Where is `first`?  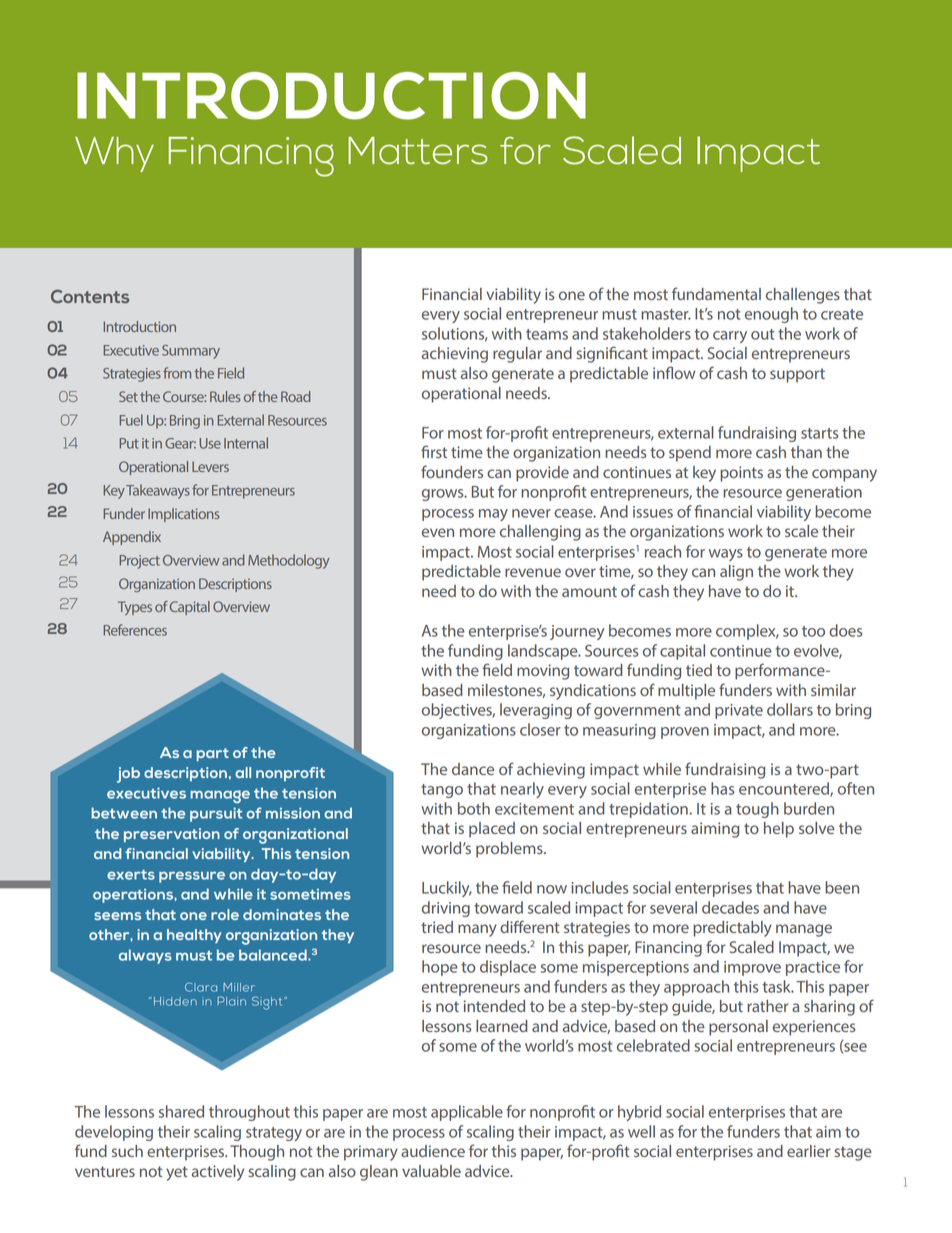
first is located at coordinates (434, 451).
